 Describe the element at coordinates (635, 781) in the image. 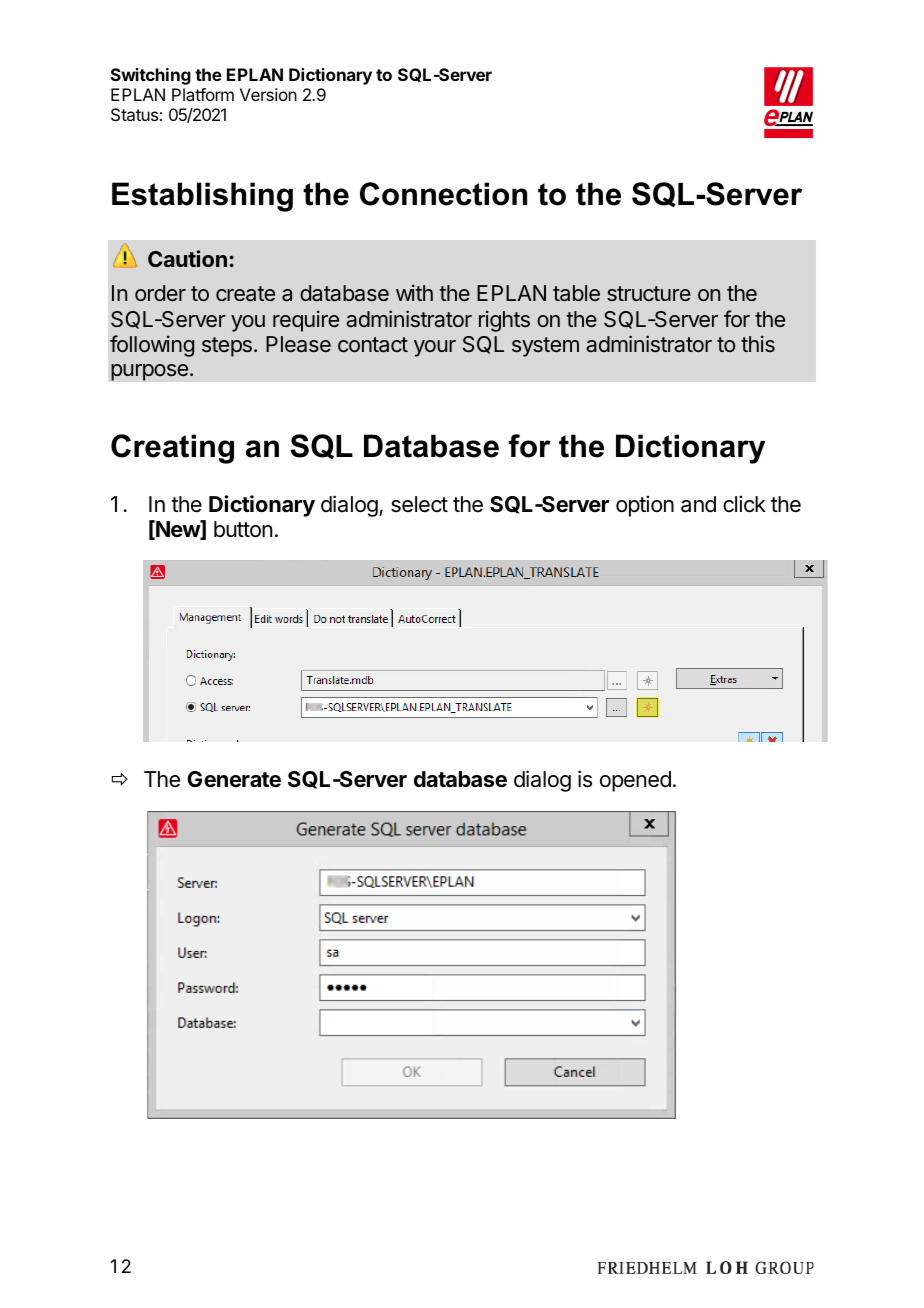

I see `opened` at that location.
